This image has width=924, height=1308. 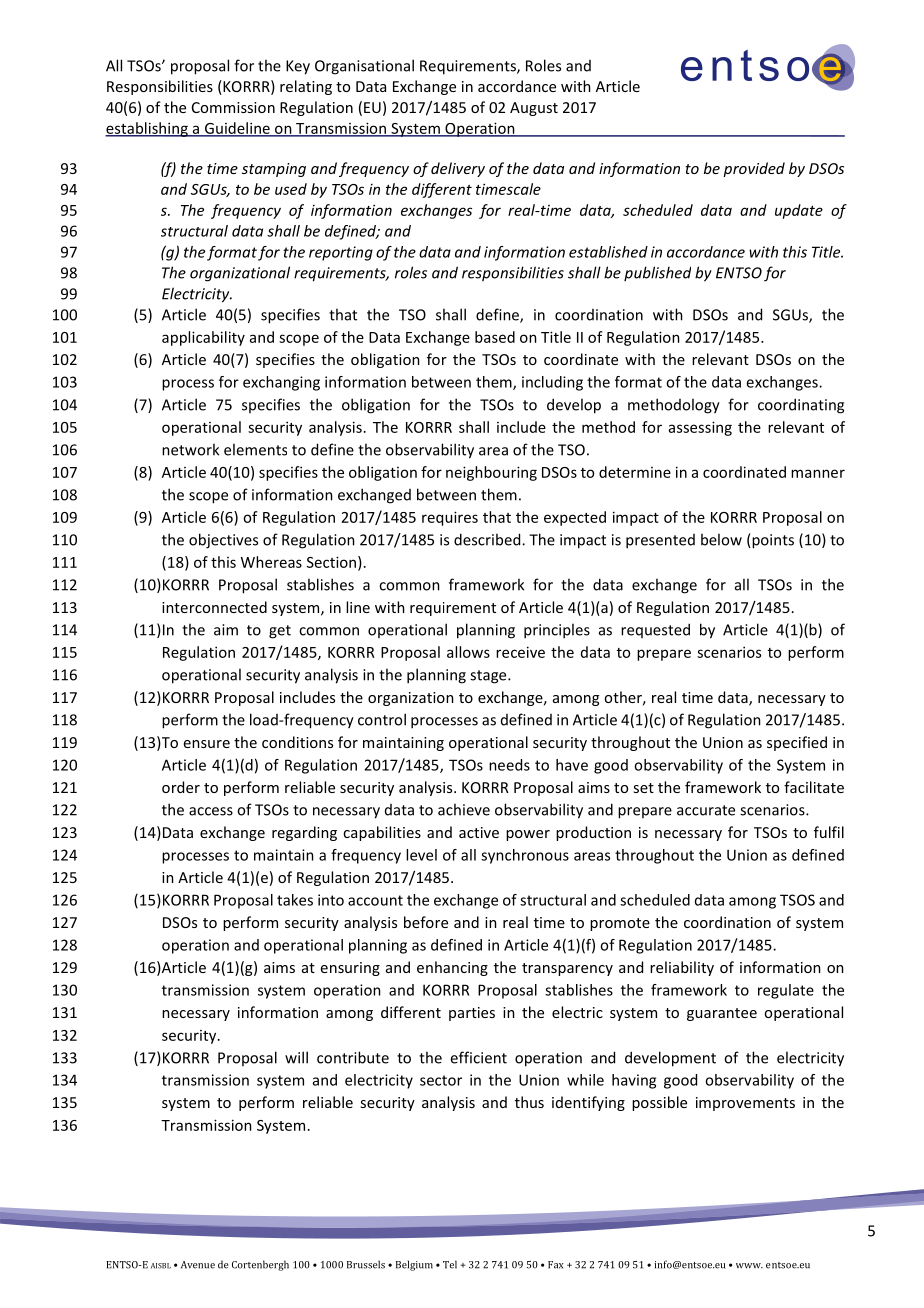 What do you see at coordinates (198, 1265) in the image?
I see `Avenue` at bounding box center [198, 1265].
